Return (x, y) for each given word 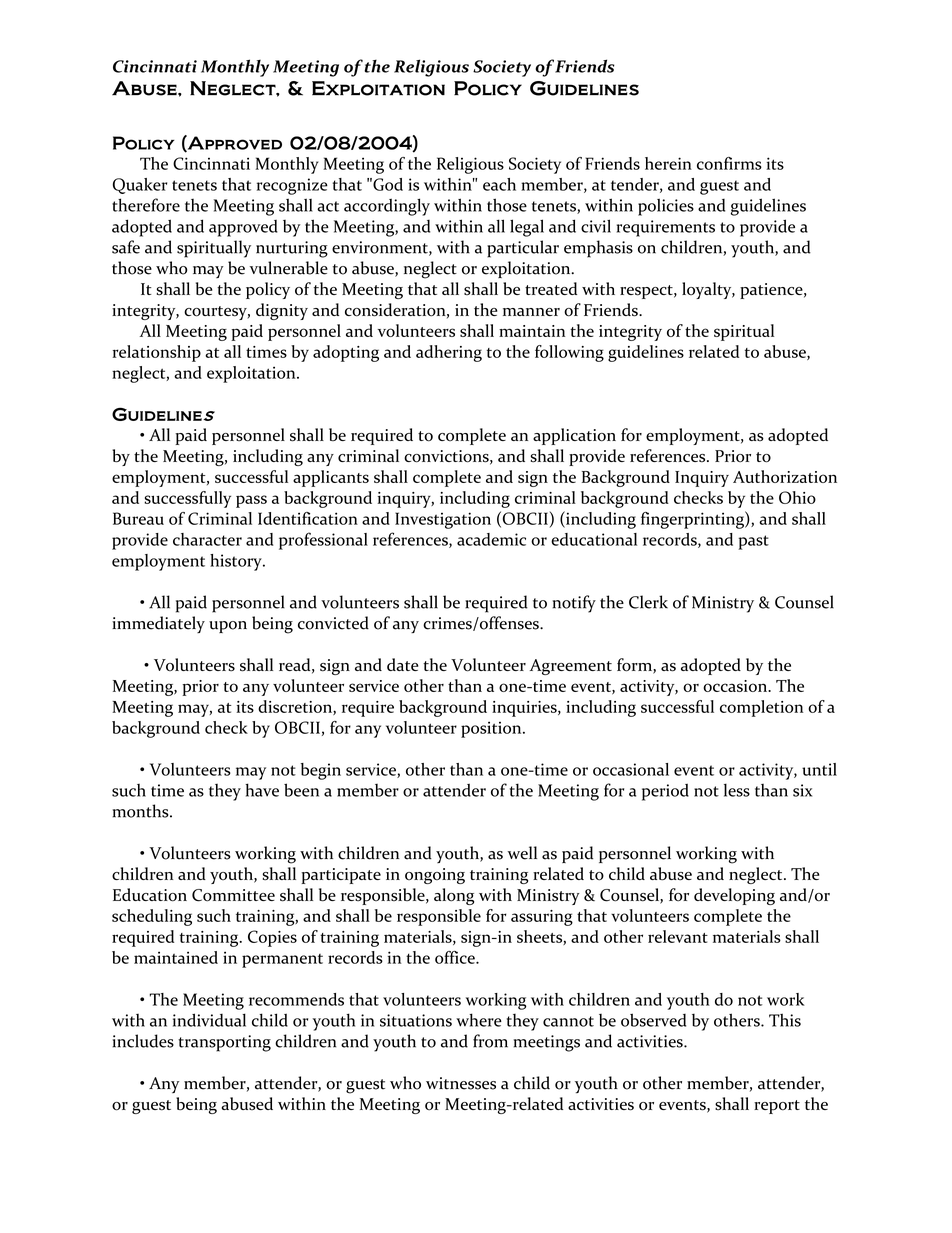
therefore (146, 205)
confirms (729, 163)
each (499, 184)
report (777, 1107)
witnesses (461, 1083)
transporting (224, 1043)
